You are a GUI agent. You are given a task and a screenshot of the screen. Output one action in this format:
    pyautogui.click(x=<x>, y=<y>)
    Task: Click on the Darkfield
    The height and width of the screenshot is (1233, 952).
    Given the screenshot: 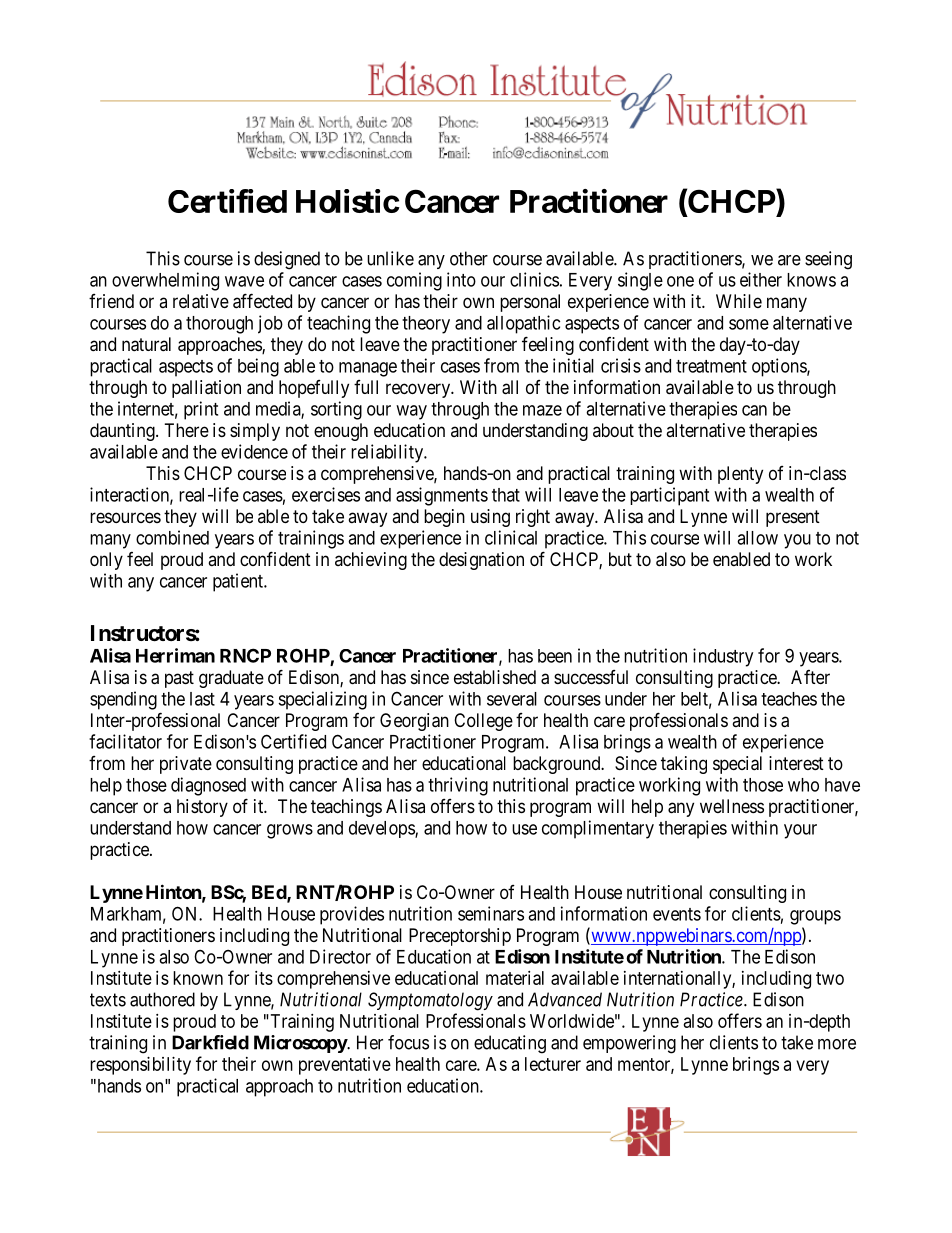 What is the action you would take?
    pyautogui.click(x=210, y=1042)
